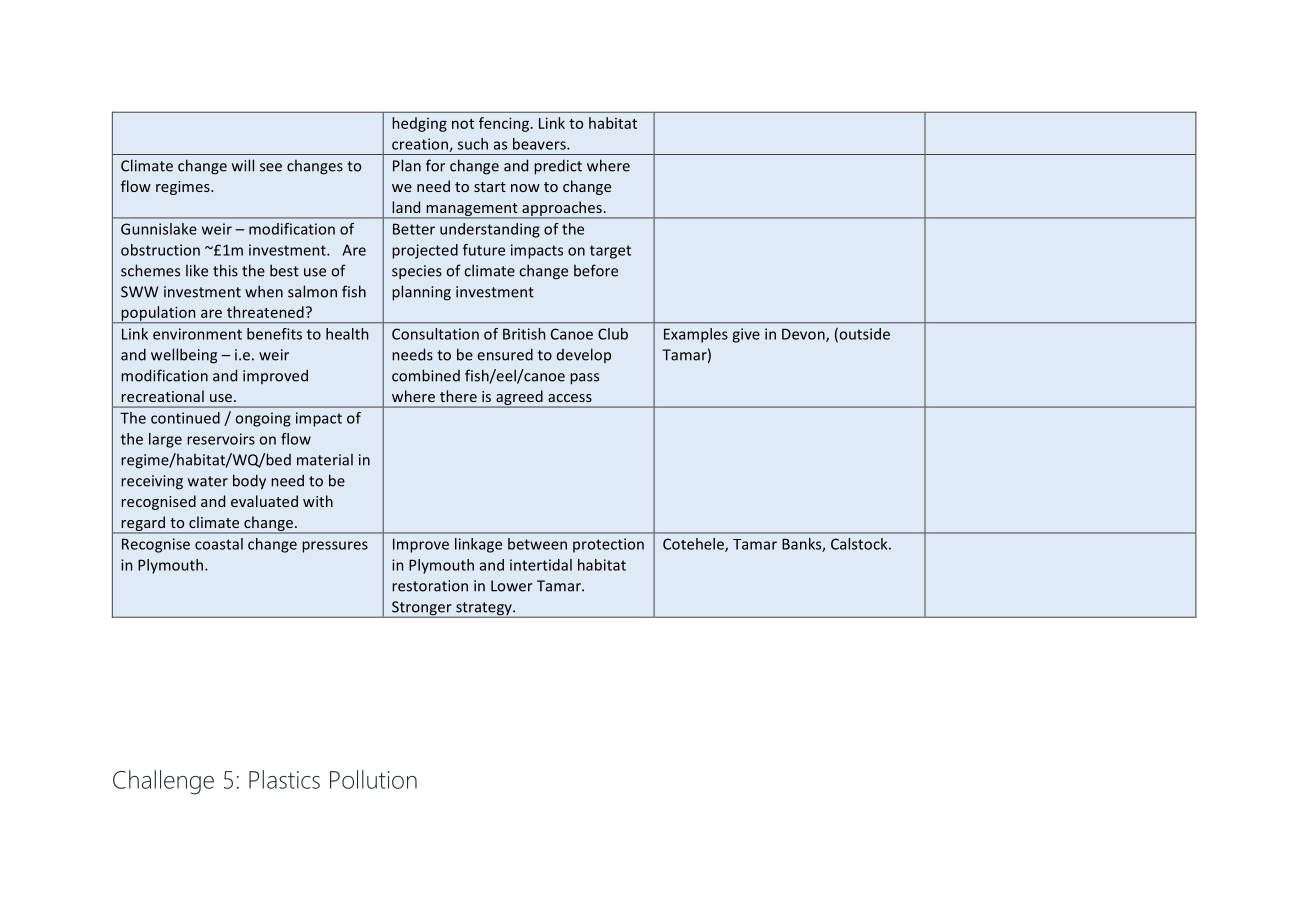  What do you see at coordinates (219, 544) in the image?
I see `coastal` at bounding box center [219, 544].
